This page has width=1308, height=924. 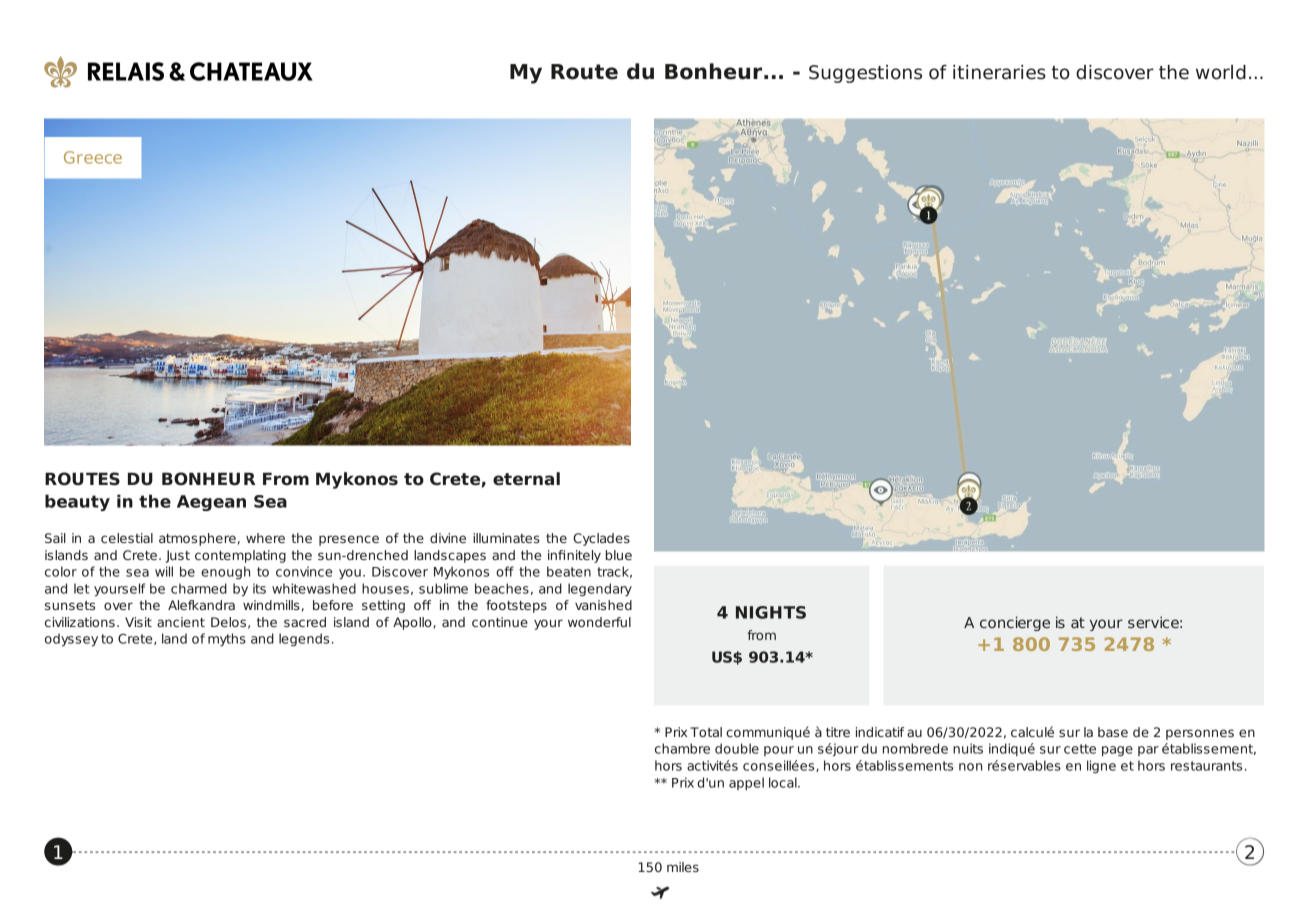 What do you see at coordinates (1015, 623) in the page?
I see `concierge` at bounding box center [1015, 623].
